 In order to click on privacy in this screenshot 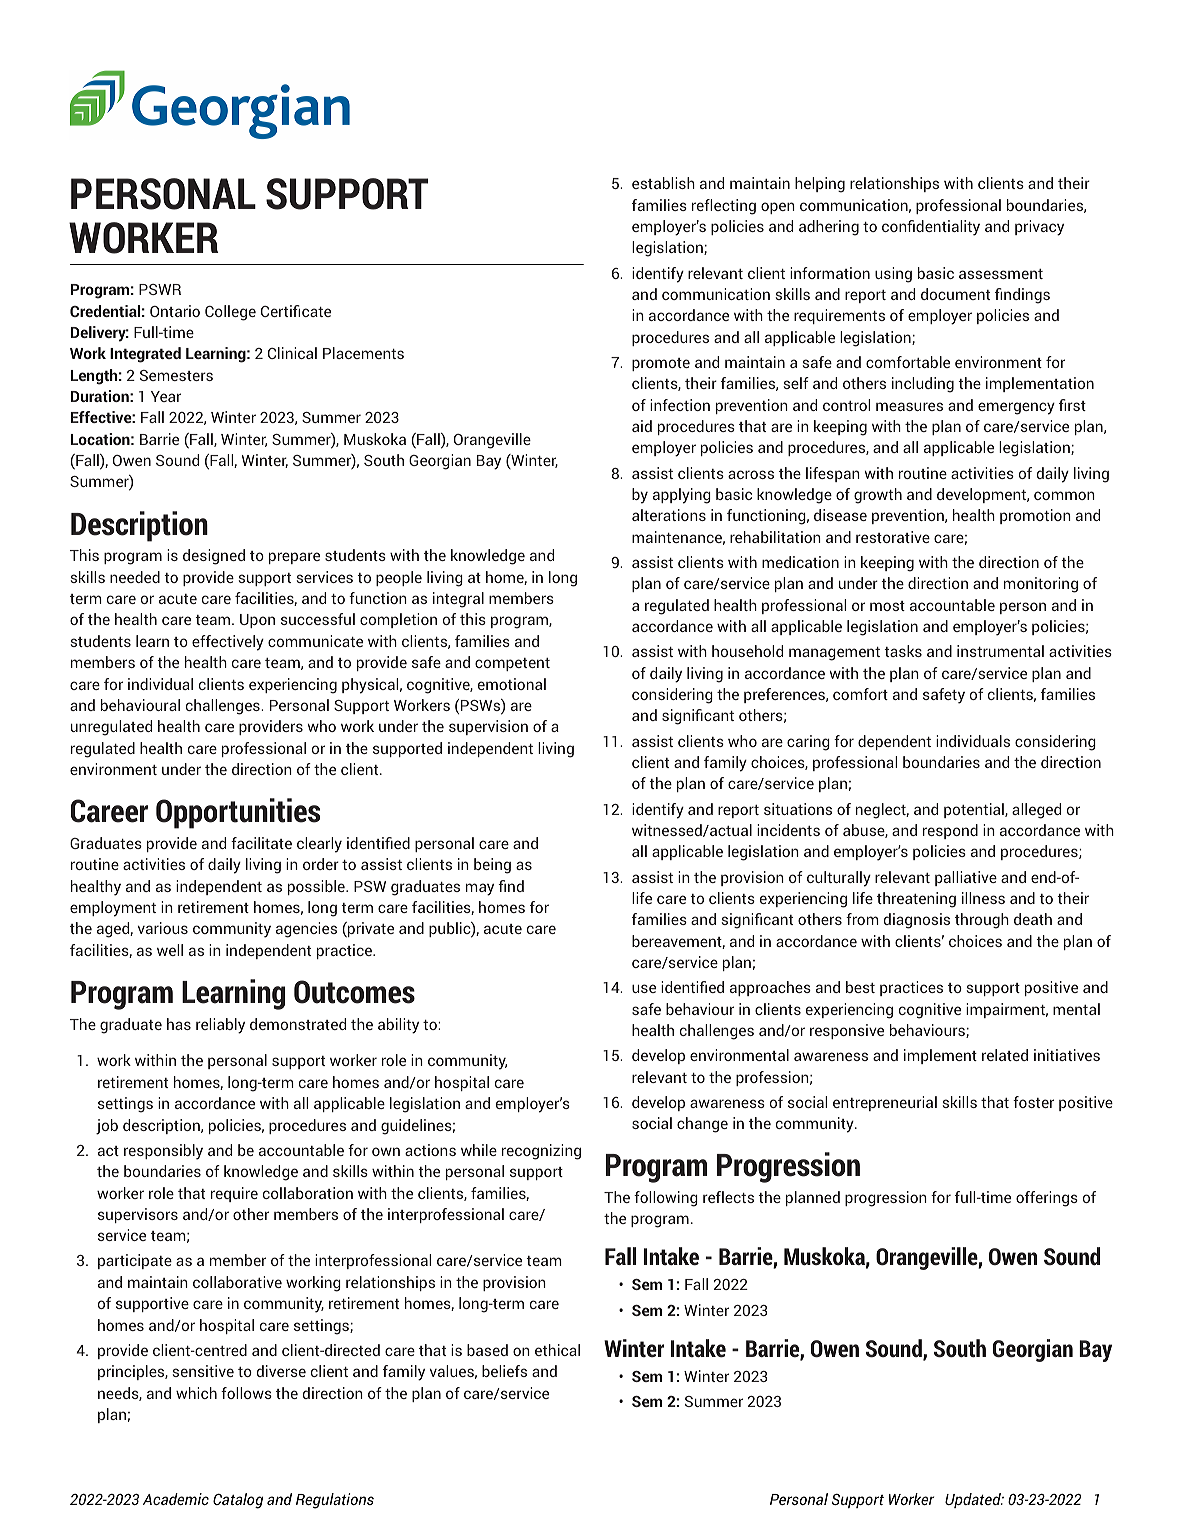, I will do `click(1039, 228)`.
